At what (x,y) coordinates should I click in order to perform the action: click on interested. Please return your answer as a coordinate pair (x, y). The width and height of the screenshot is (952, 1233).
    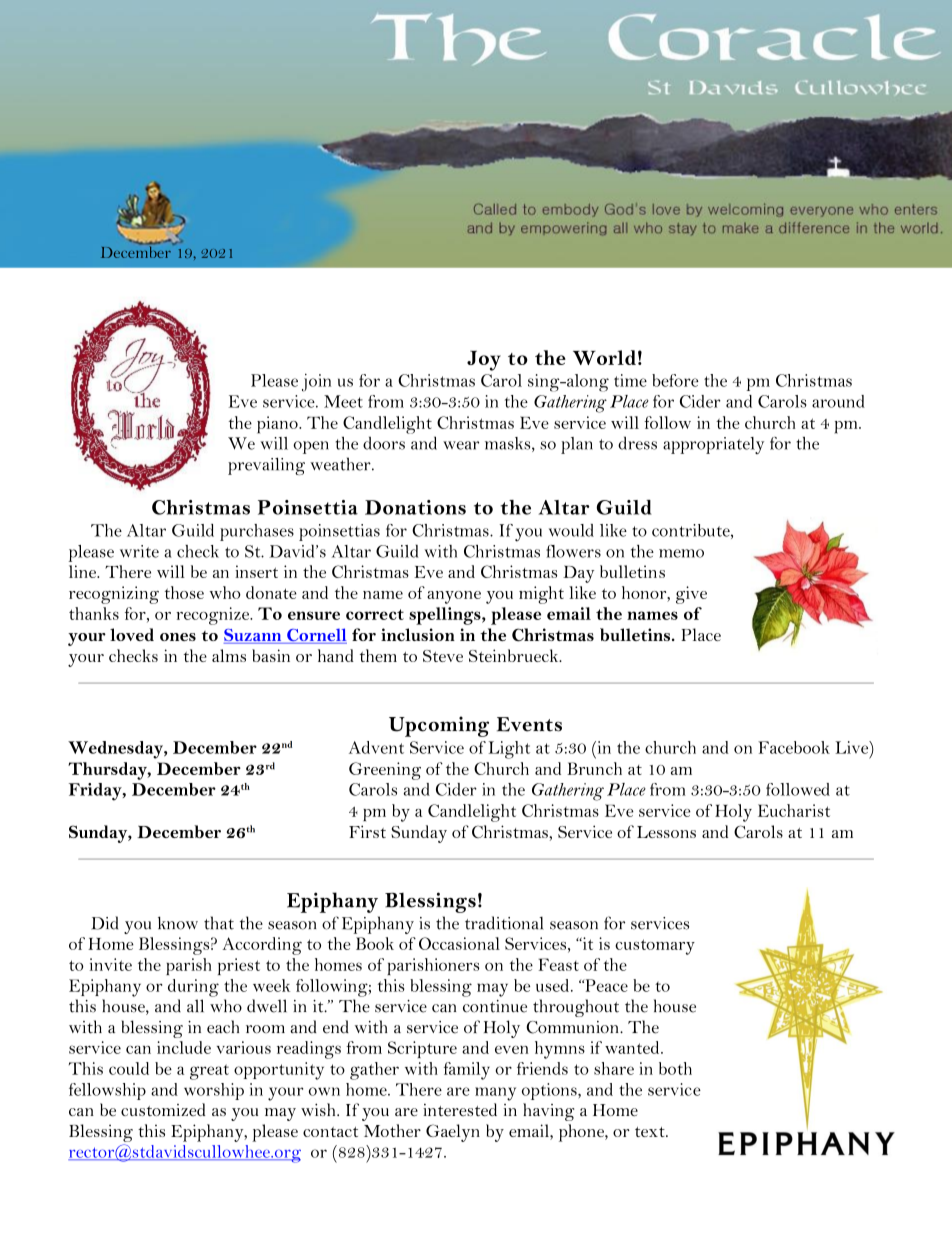
    Looking at the image, I should click on (460, 1109).
